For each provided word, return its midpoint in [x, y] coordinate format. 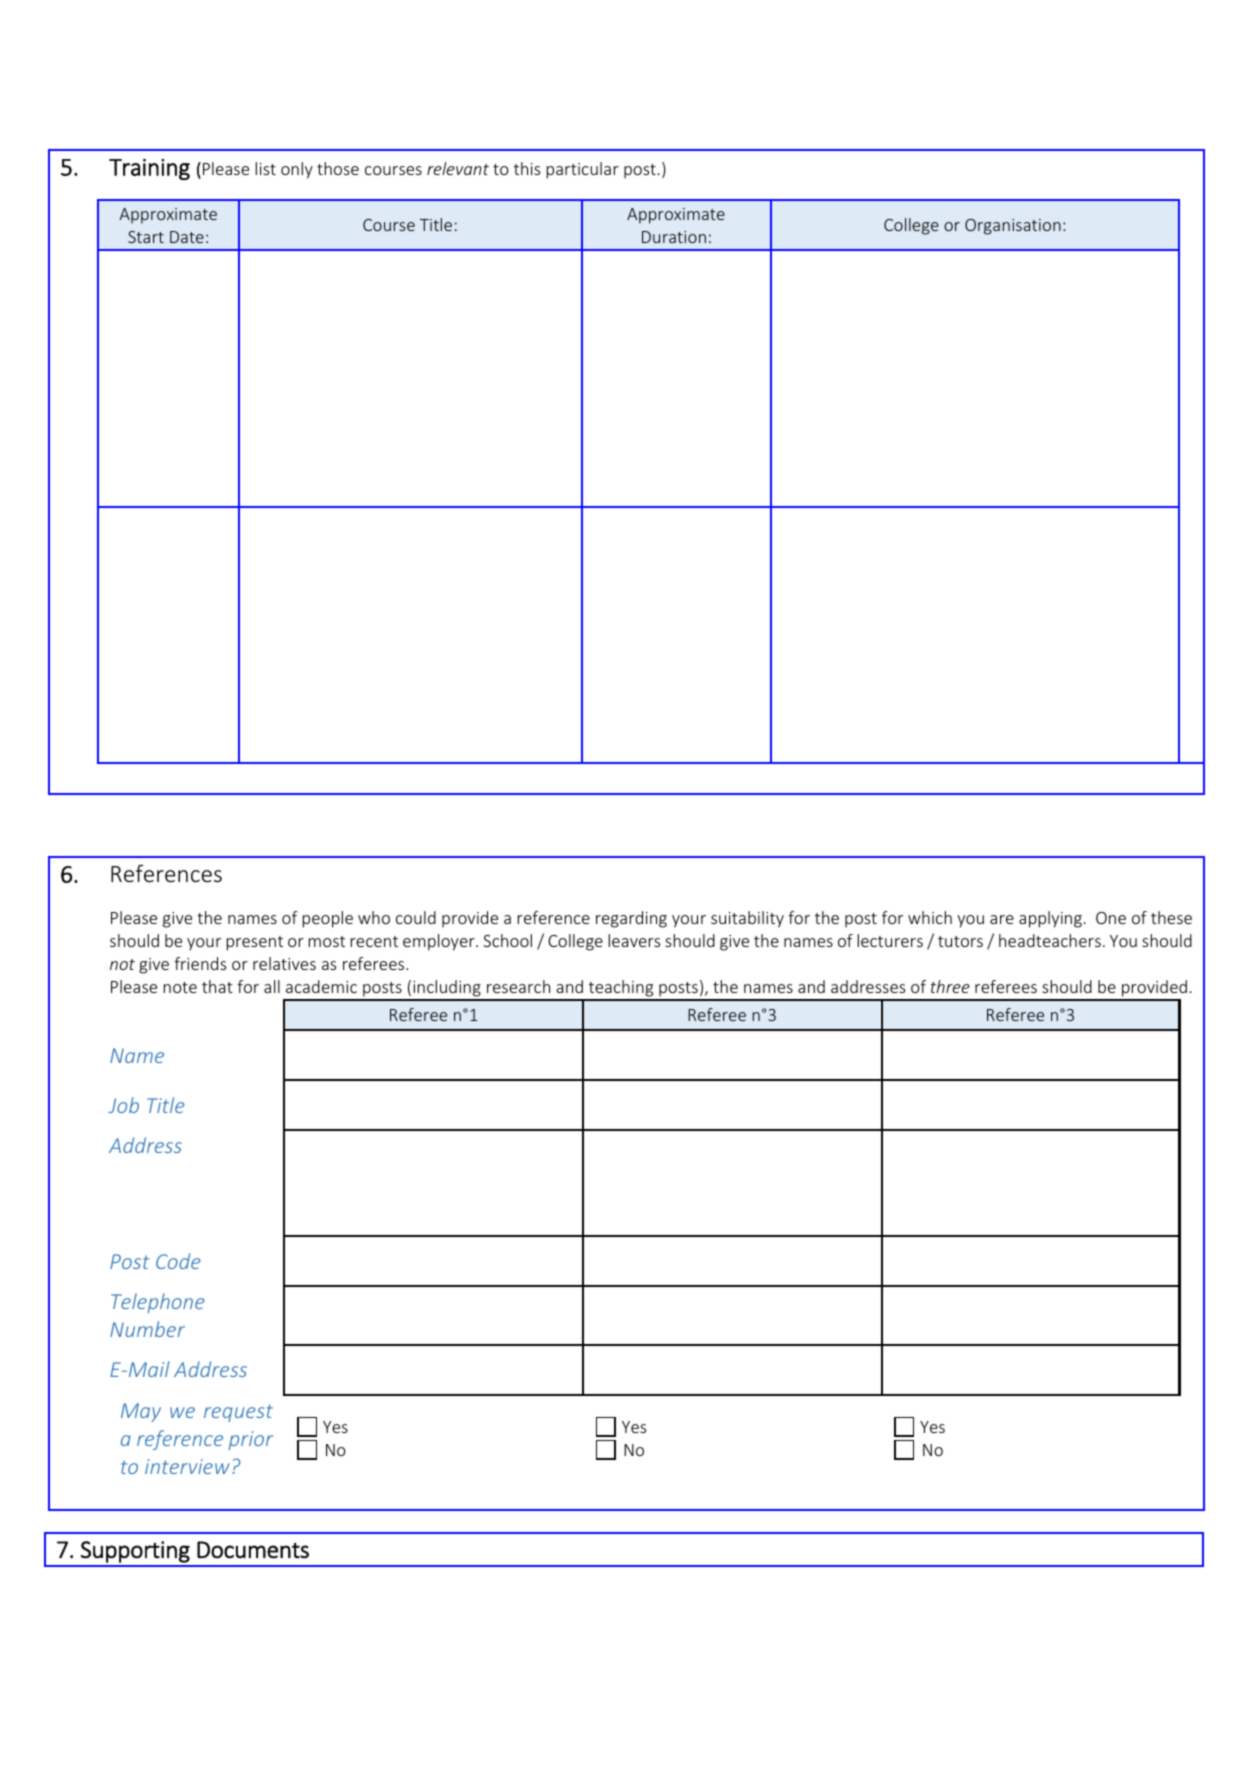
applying [1050, 919]
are [1002, 919]
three [950, 986]
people [327, 919]
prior [250, 1440]
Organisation [1013, 227]
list [265, 168]
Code [178, 1261]
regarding [631, 919]
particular [582, 170]
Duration [674, 237]
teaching [621, 990]
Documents [253, 1550]
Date [187, 237]
